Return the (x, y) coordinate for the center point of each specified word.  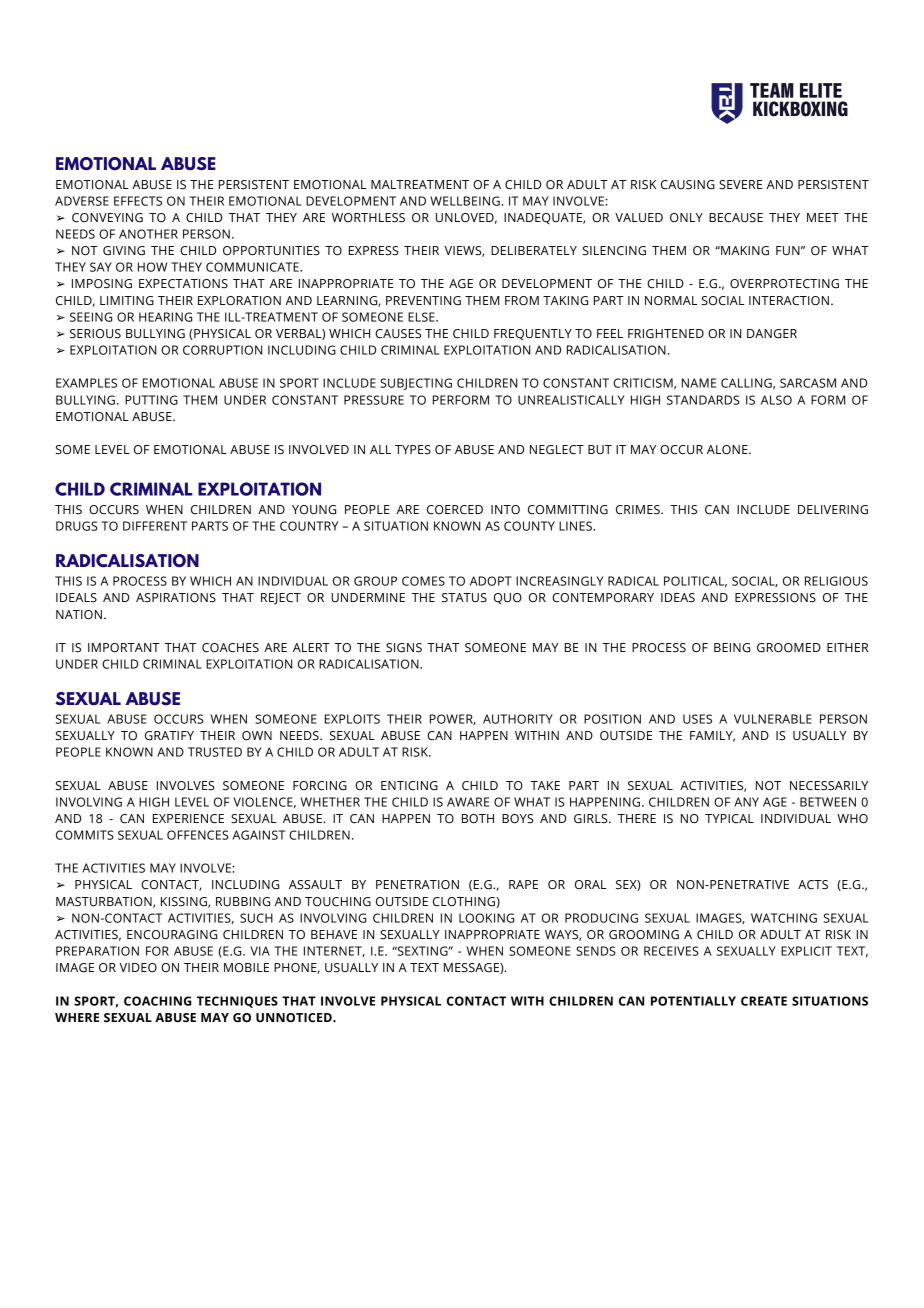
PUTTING (151, 400)
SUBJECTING (416, 384)
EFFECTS (138, 201)
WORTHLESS (368, 218)
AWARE (468, 802)
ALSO (776, 400)
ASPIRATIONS (176, 598)
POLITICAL (695, 582)
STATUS (464, 598)
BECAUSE (736, 218)
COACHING (157, 1001)
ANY (746, 802)
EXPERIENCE (188, 819)
